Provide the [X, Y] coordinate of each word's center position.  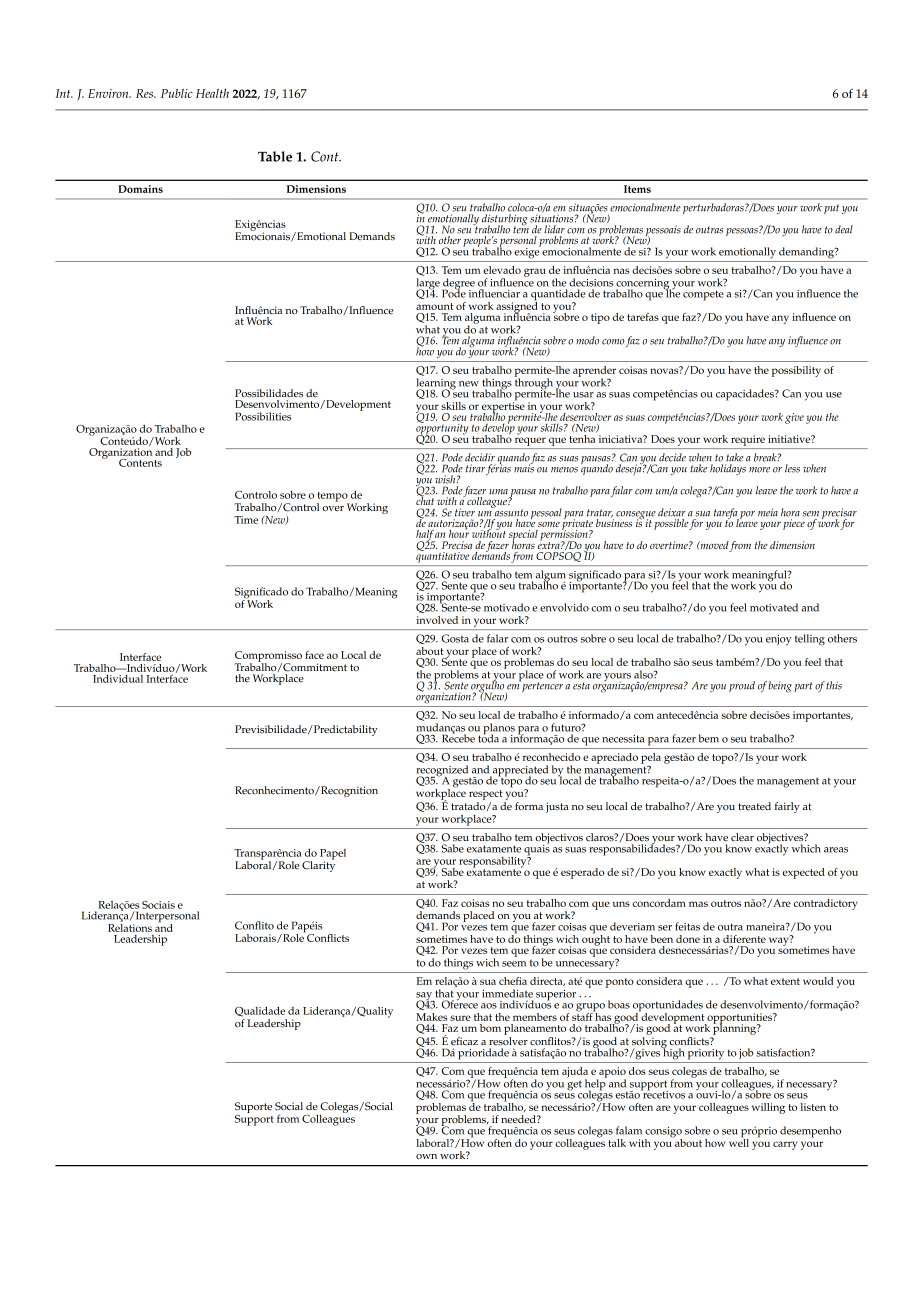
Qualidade [260, 1011]
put [831, 209]
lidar [554, 229]
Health [212, 93]
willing [768, 1108]
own [426, 1156]
